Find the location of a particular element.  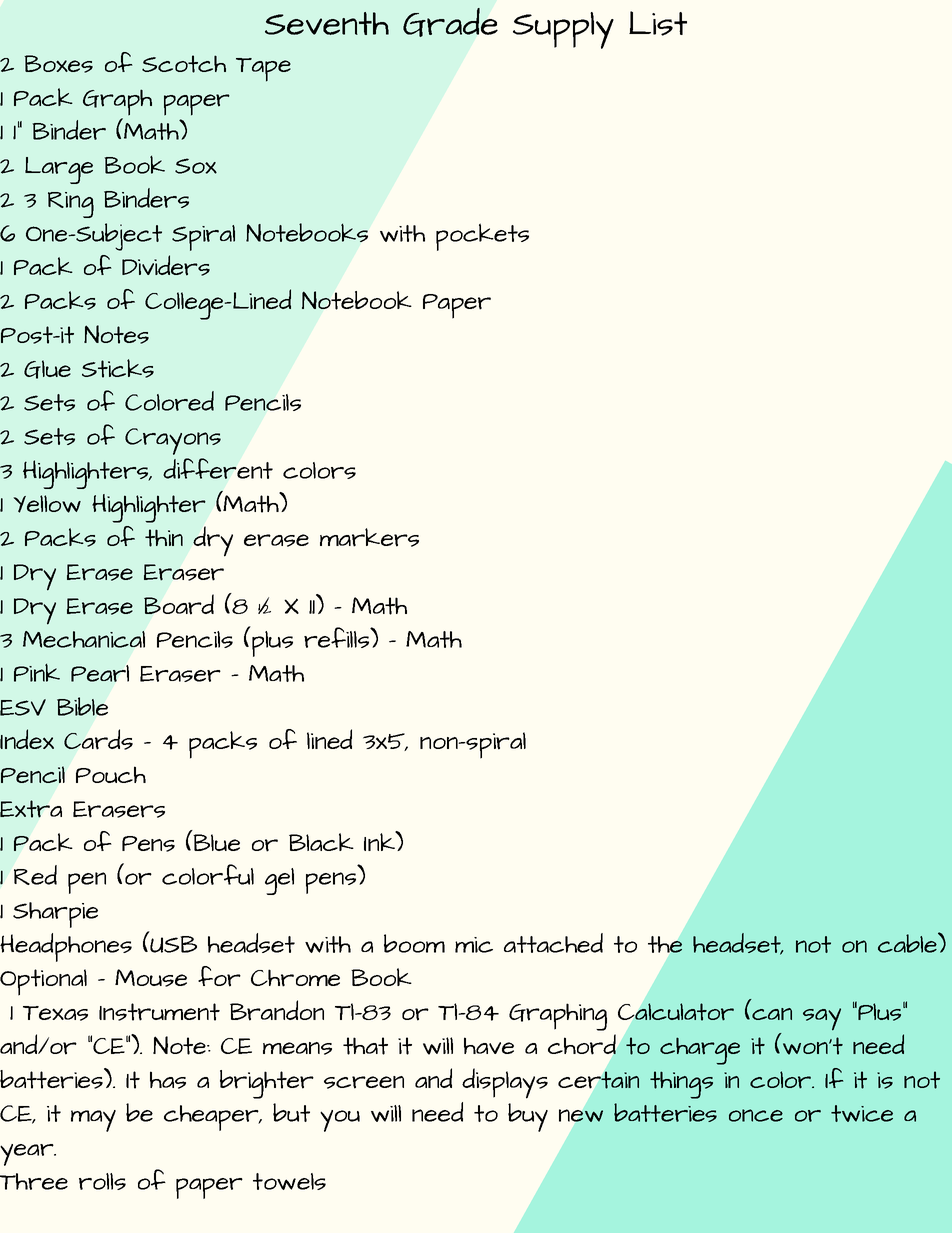

List is located at coordinates (658, 23).
